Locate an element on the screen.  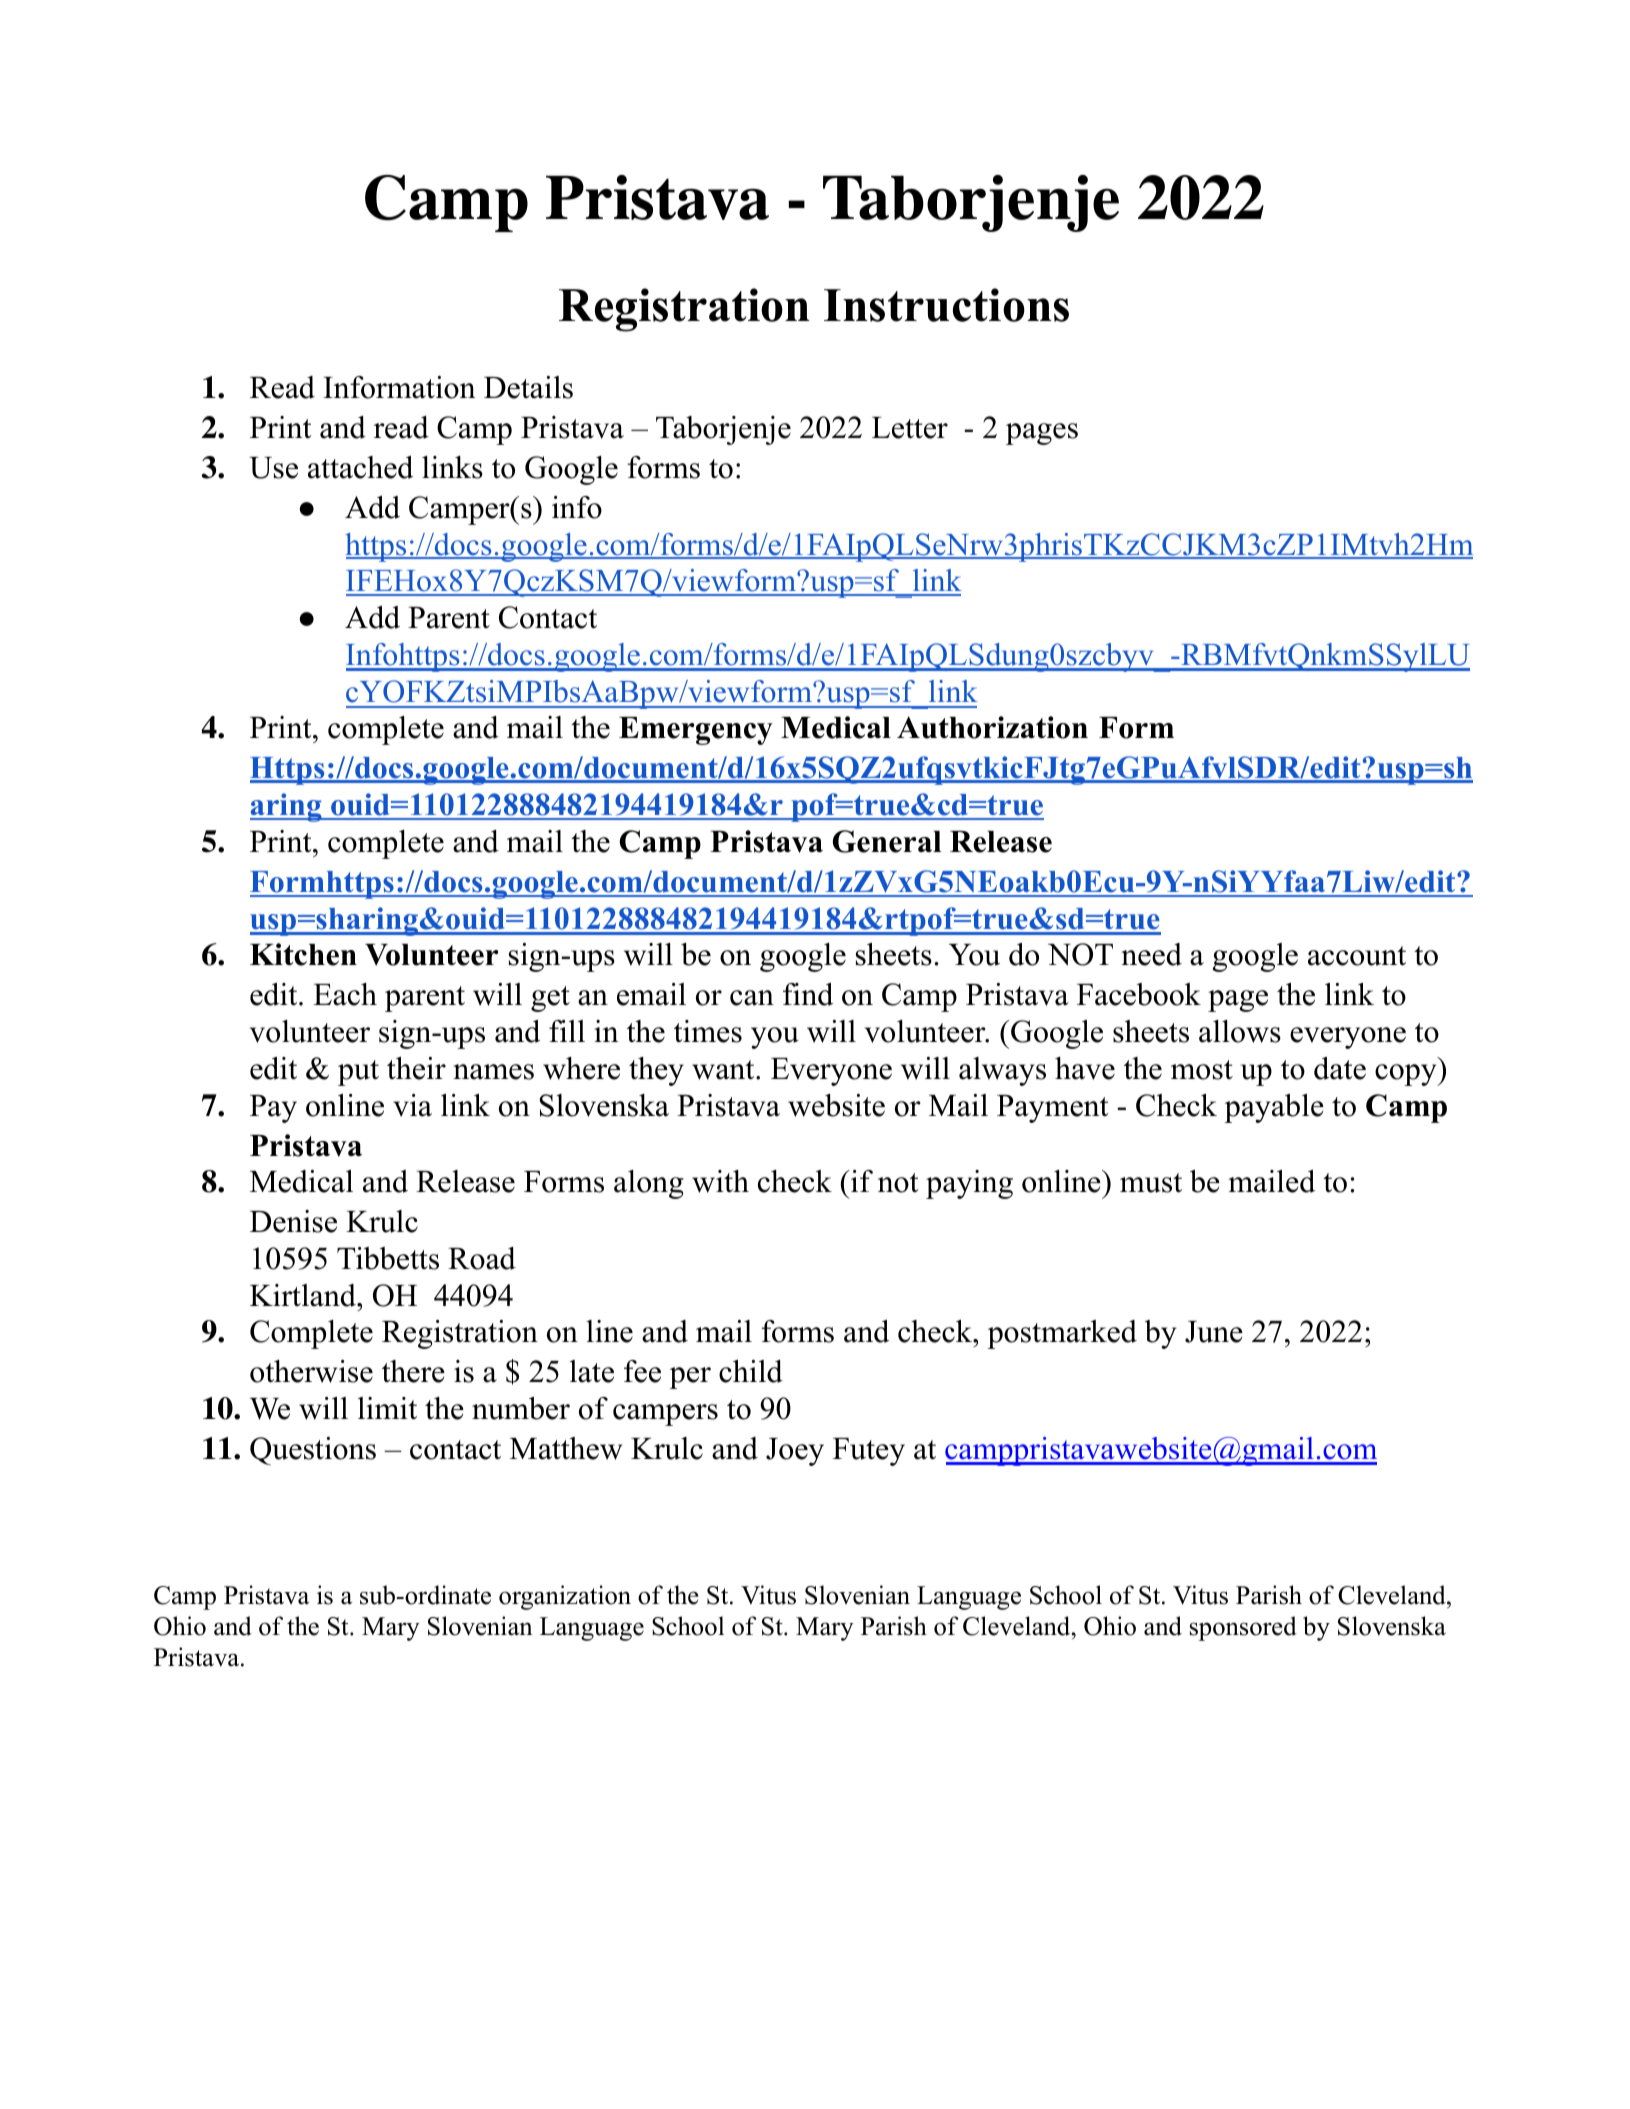
organization is located at coordinates (565, 1597).
